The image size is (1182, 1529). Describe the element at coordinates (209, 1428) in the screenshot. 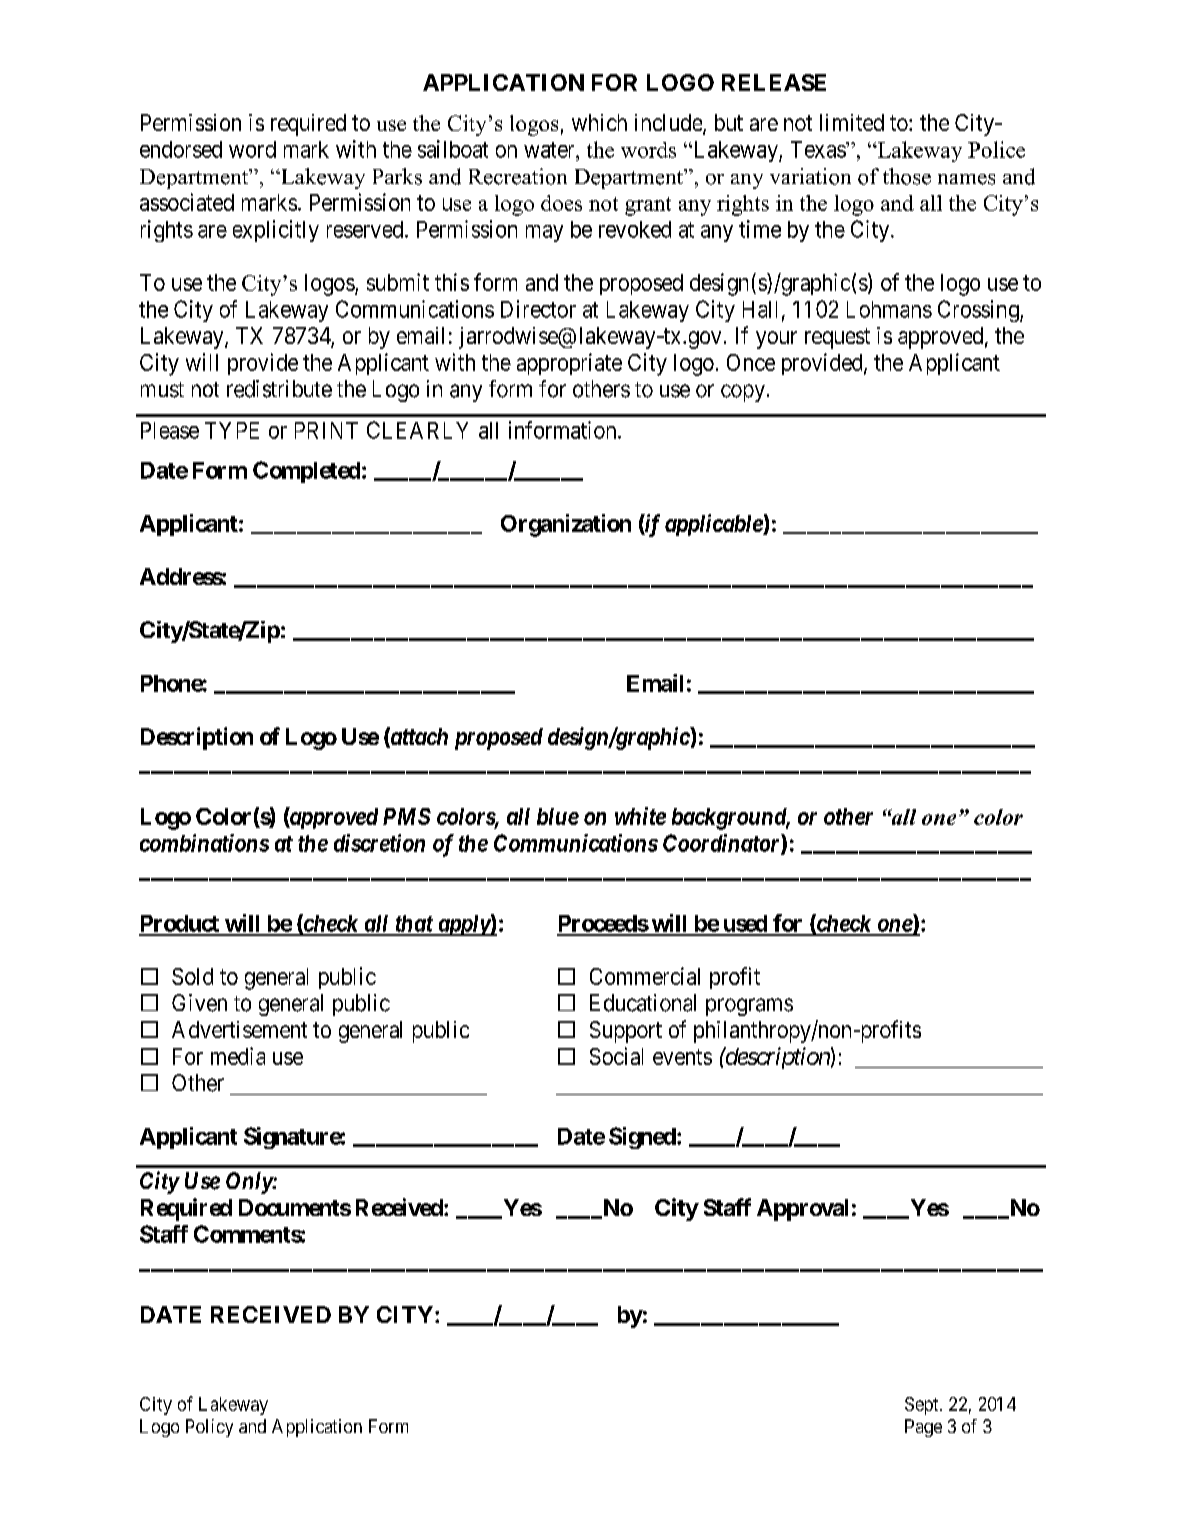

I see `Policy` at that location.
